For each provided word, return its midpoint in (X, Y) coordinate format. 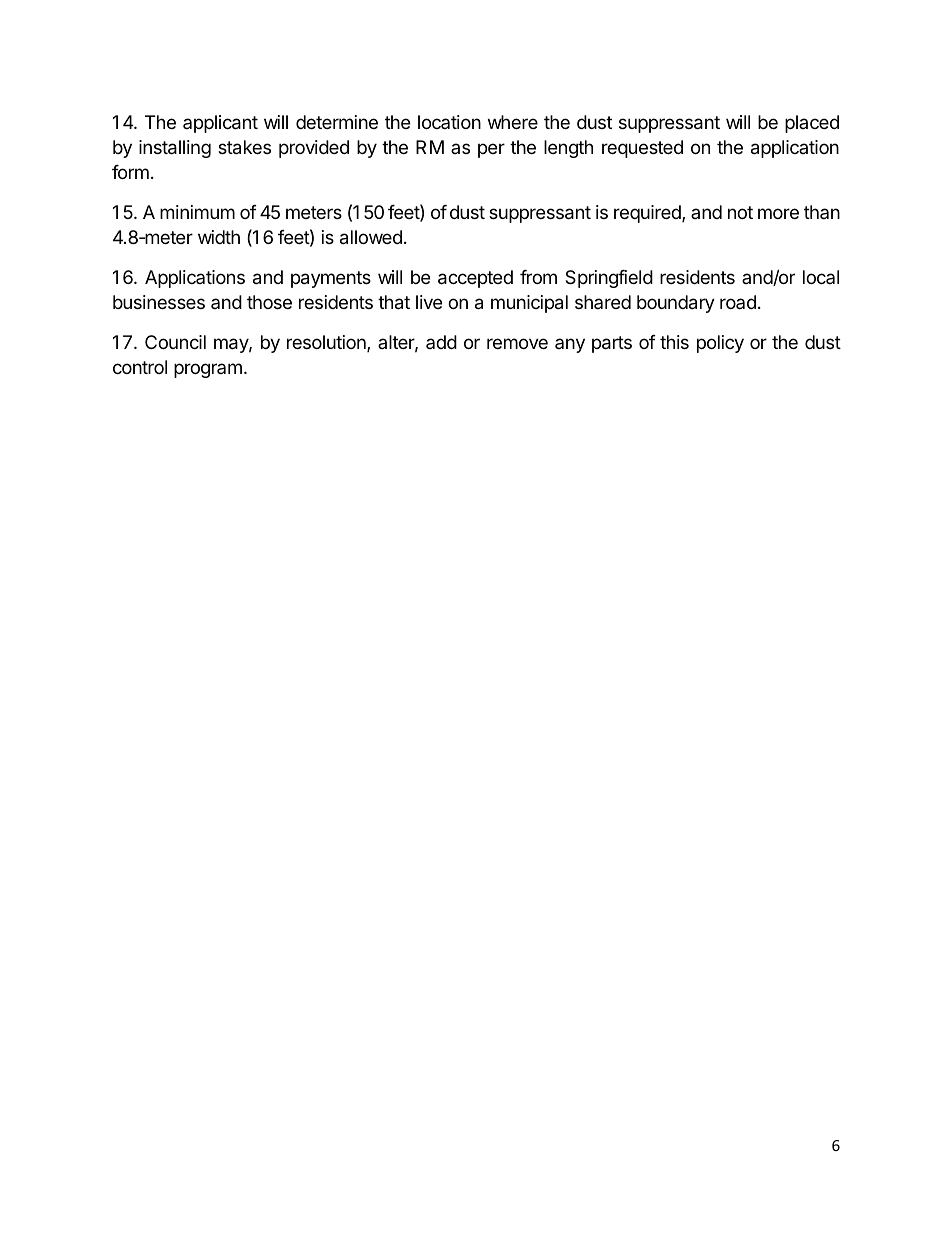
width (219, 237)
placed (812, 124)
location (449, 122)
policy (720, 344)
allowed (371, 237)
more (778, 213)
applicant (220, 124)
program (208, 370)
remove (517, 343)
